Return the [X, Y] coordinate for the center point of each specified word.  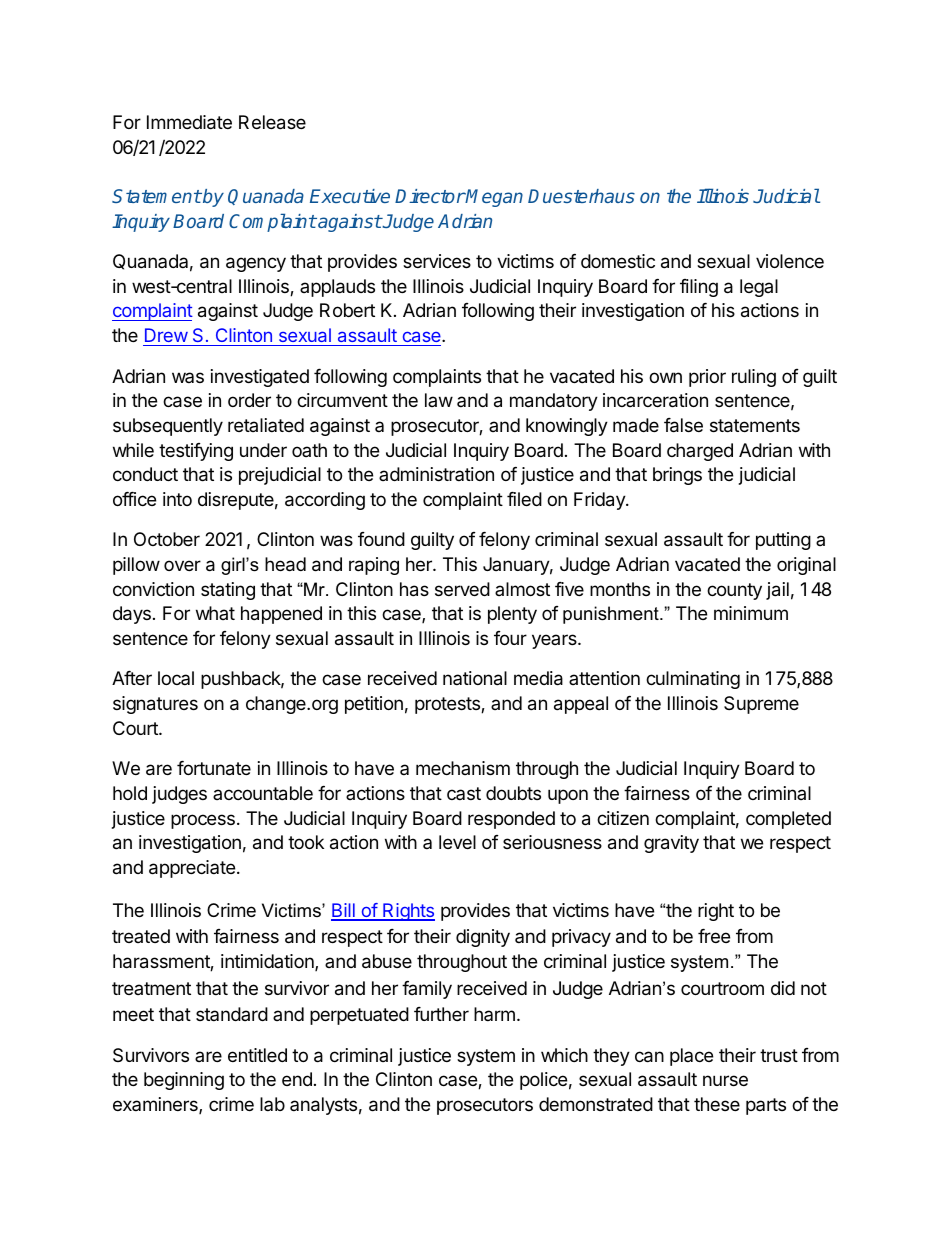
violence [790, 261]
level [457, 842]
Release [272, 122]
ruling [754, 378]
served [462, 589]
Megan [494, 198]
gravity [671, 844]
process [203, 821]
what [215, 613]
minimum [751, 613]
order [249, 400]
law [439, 400]
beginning [184, 1081]
